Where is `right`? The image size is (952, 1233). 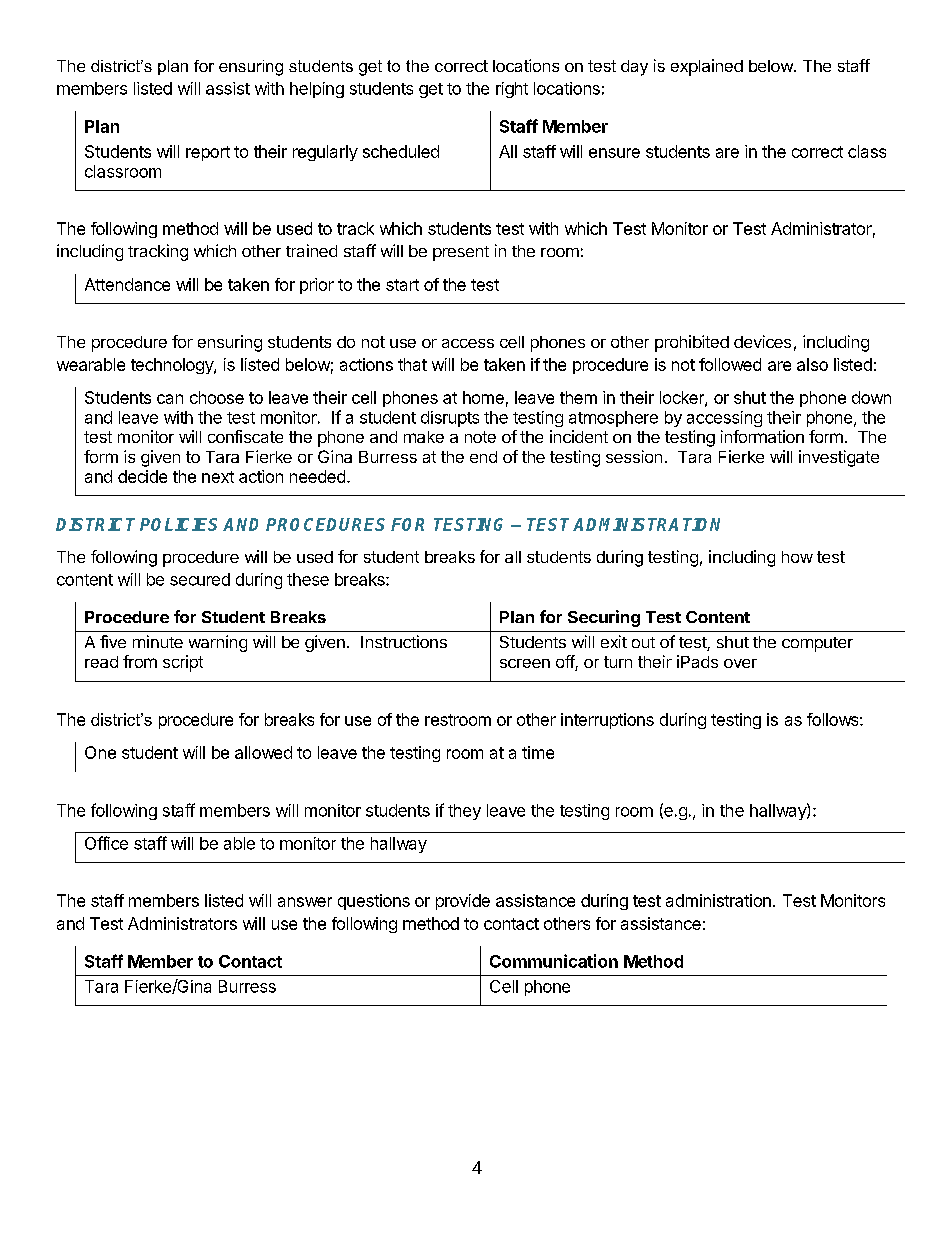 right is located at coordinates (512, 90).
